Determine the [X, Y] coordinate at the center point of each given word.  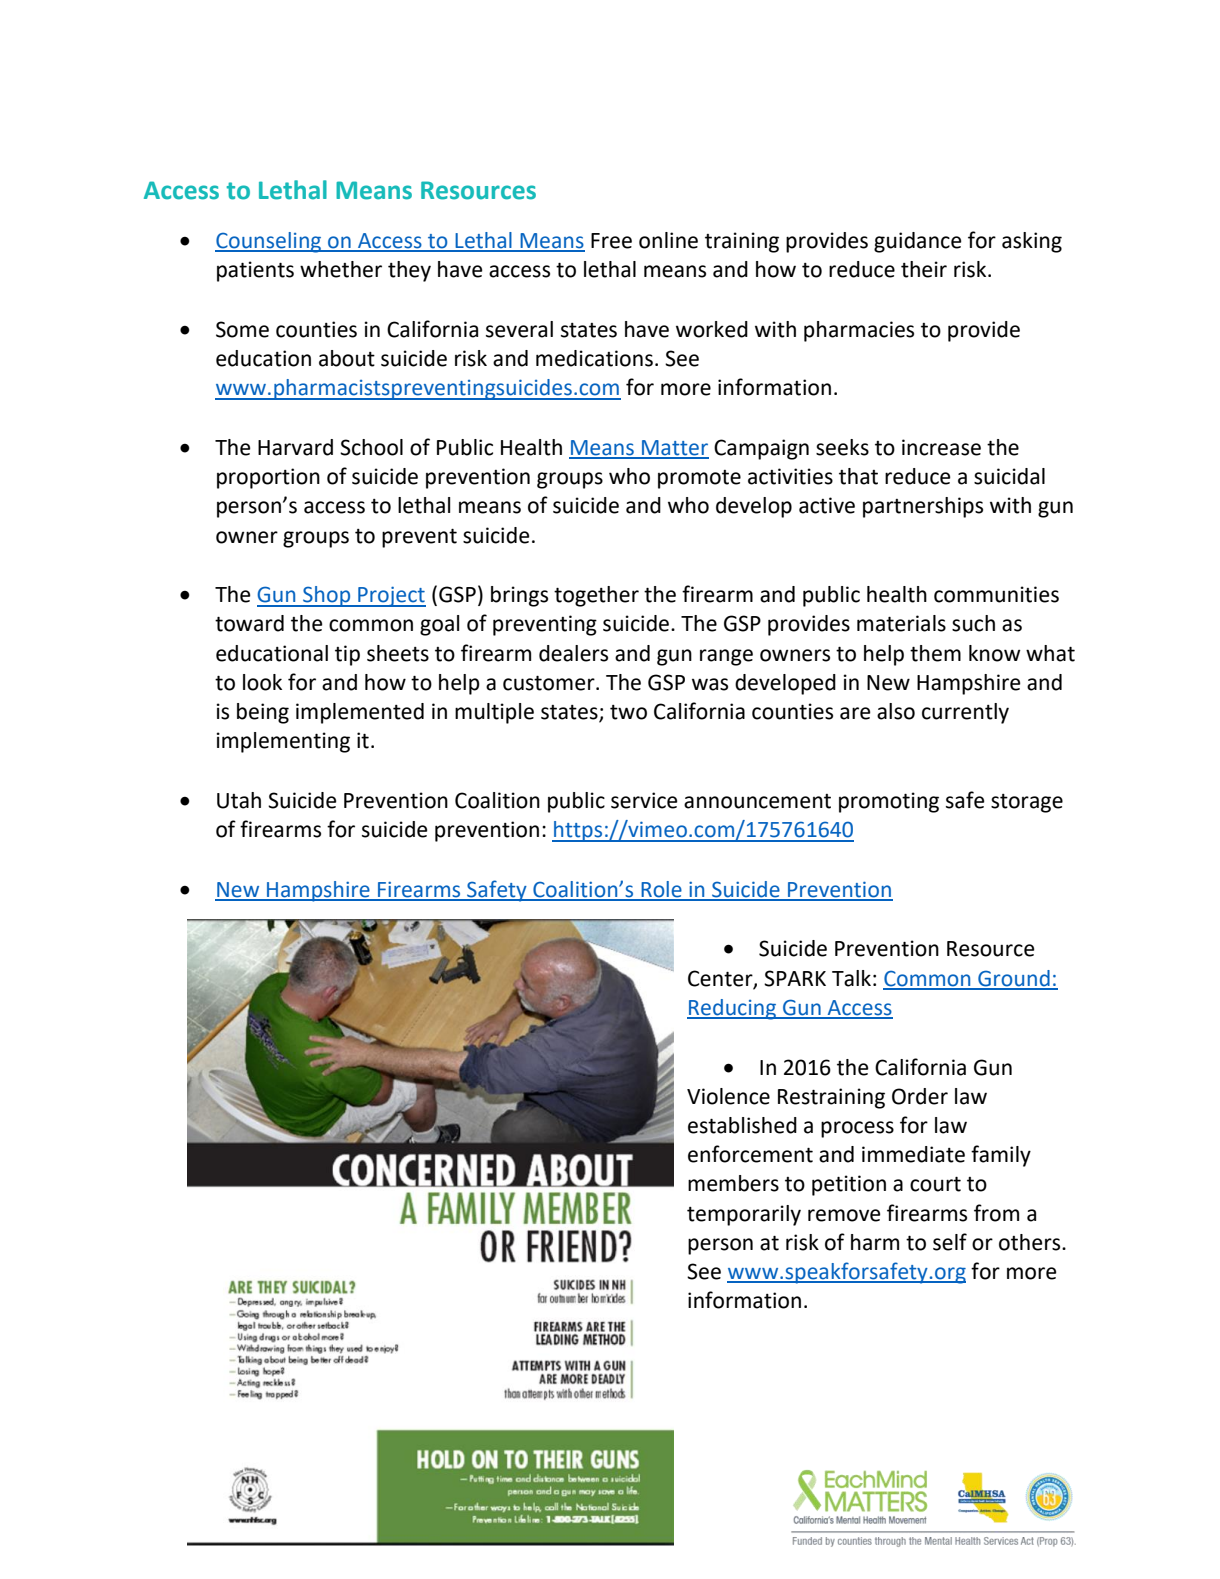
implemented [360, 713]
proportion [268, 478]
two [628, 712]
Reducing [733, 1009]
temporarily [744, 1215]
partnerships [923, 507]
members [733, 1183]
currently [965, 713]
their [924, 269]
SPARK [795, 978]
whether [341, 269]
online [668, 240]
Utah [239, 800]
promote [699, 479]
